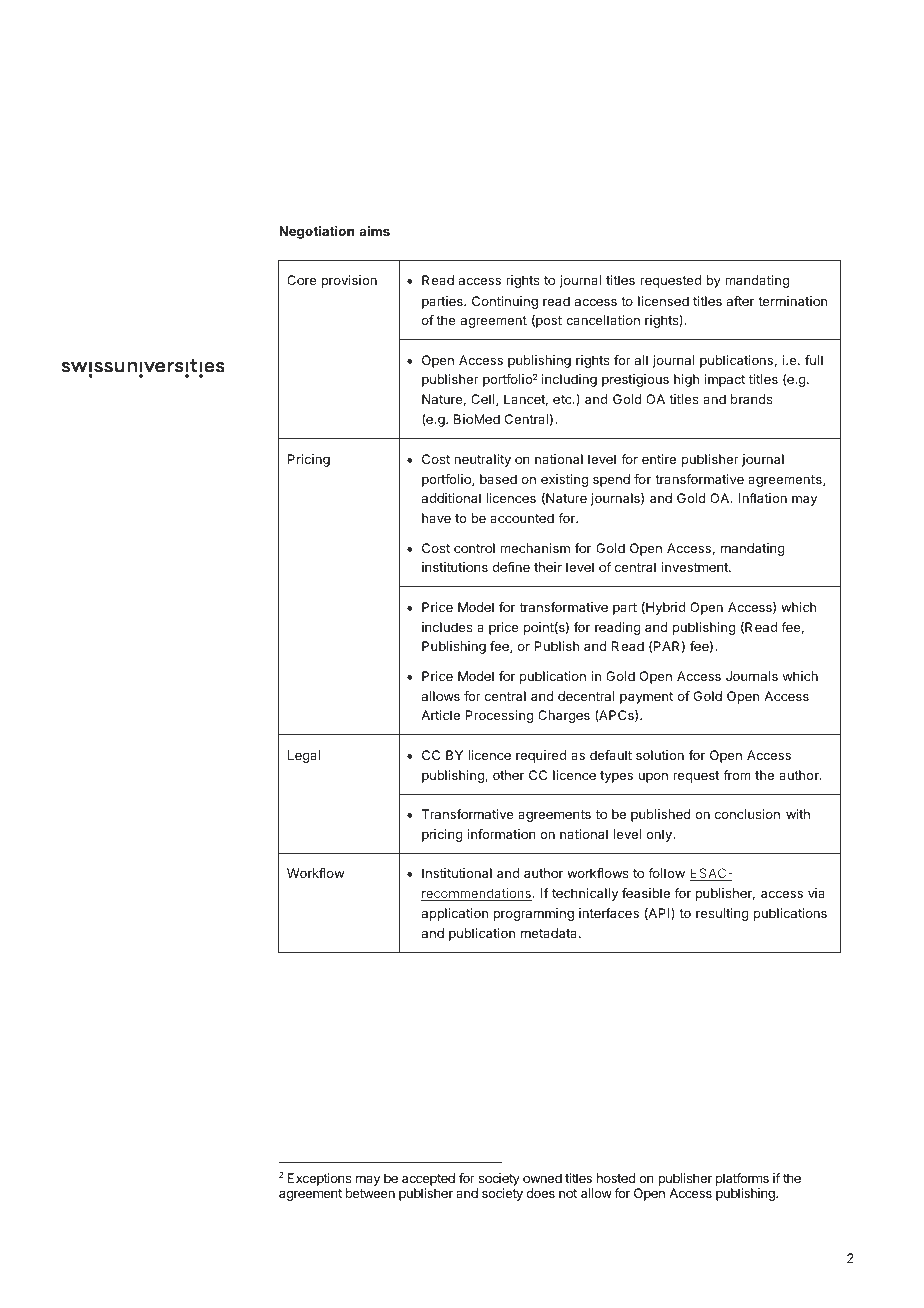 This page has width=924, height=1308. Describe the element at coordinates (542, 1178) in the page. I see `owned` at that location.
